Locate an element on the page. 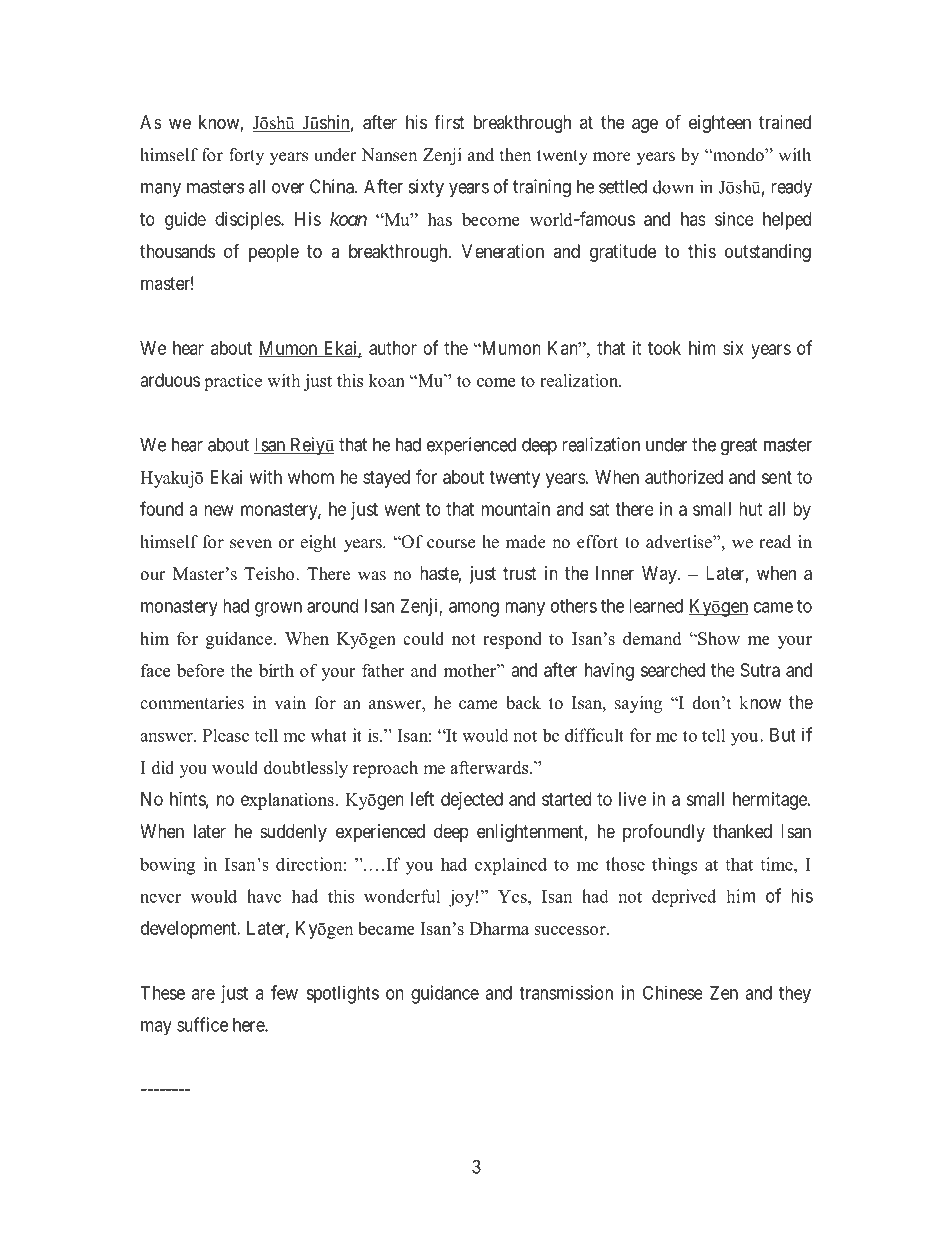  hermitage is located at coordinates (771, 801).
